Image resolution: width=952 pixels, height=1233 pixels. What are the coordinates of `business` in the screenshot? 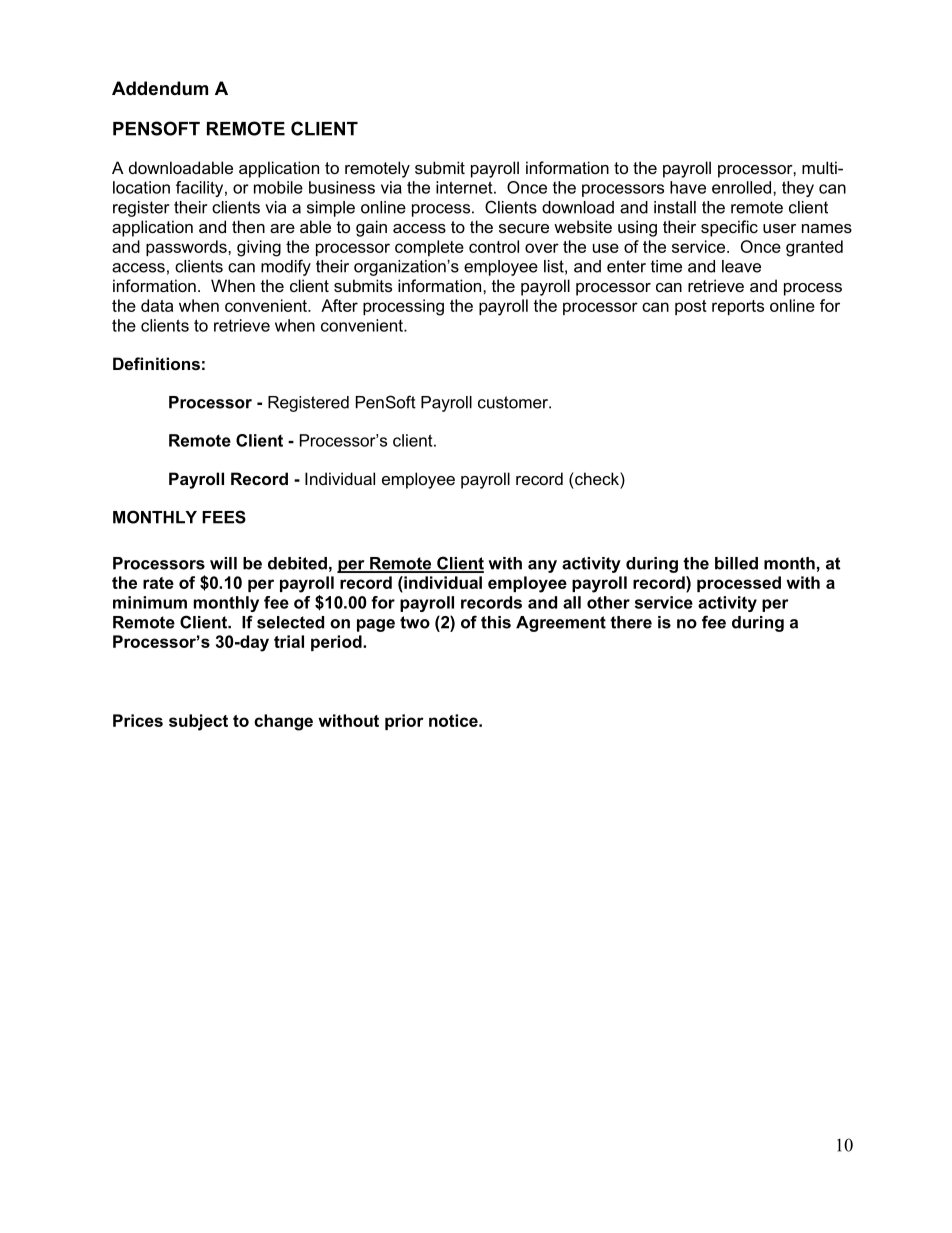 It's located at (342, 187).
